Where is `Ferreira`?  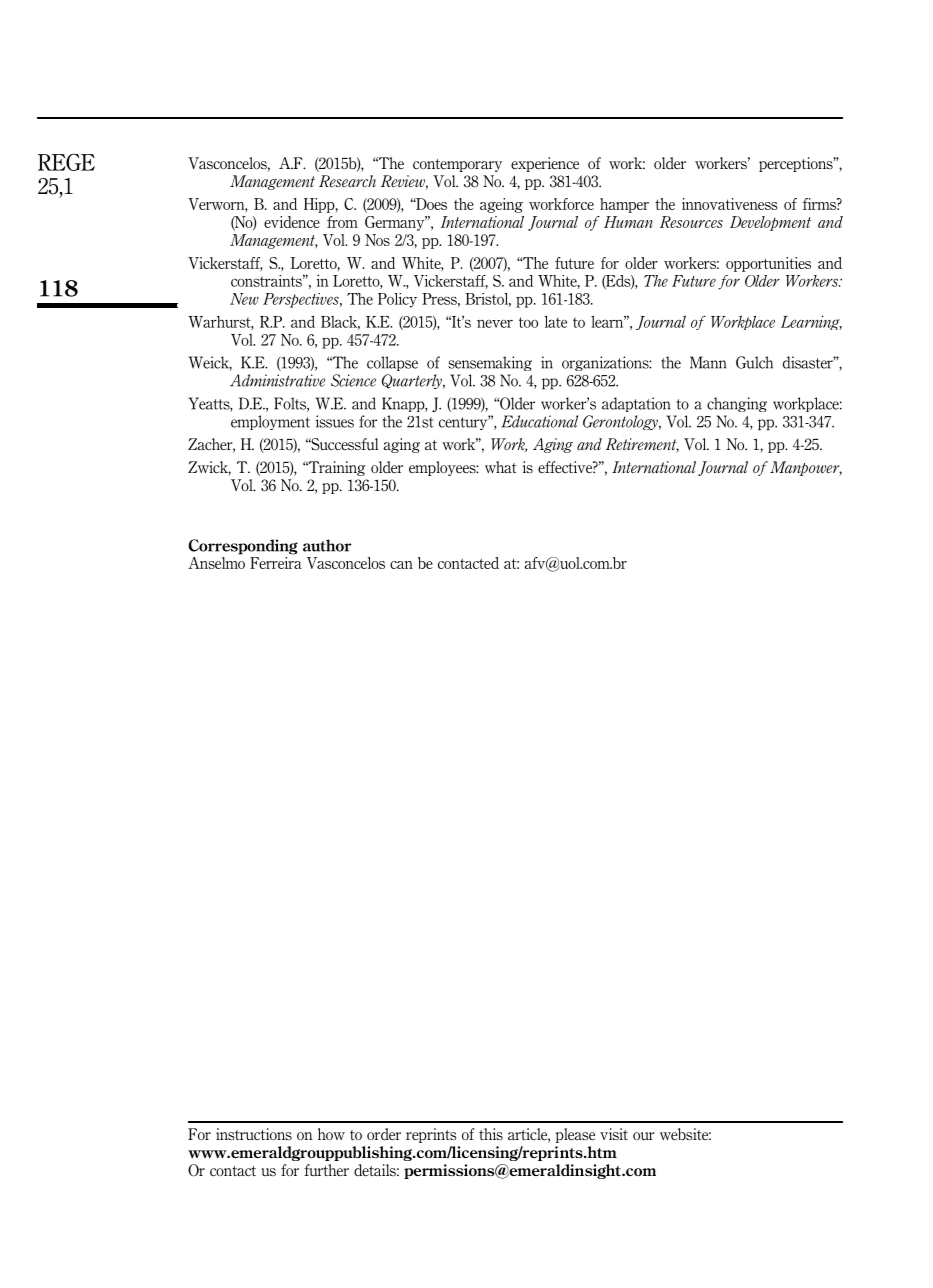
Ferreira is located at coordinates (276, 563).
